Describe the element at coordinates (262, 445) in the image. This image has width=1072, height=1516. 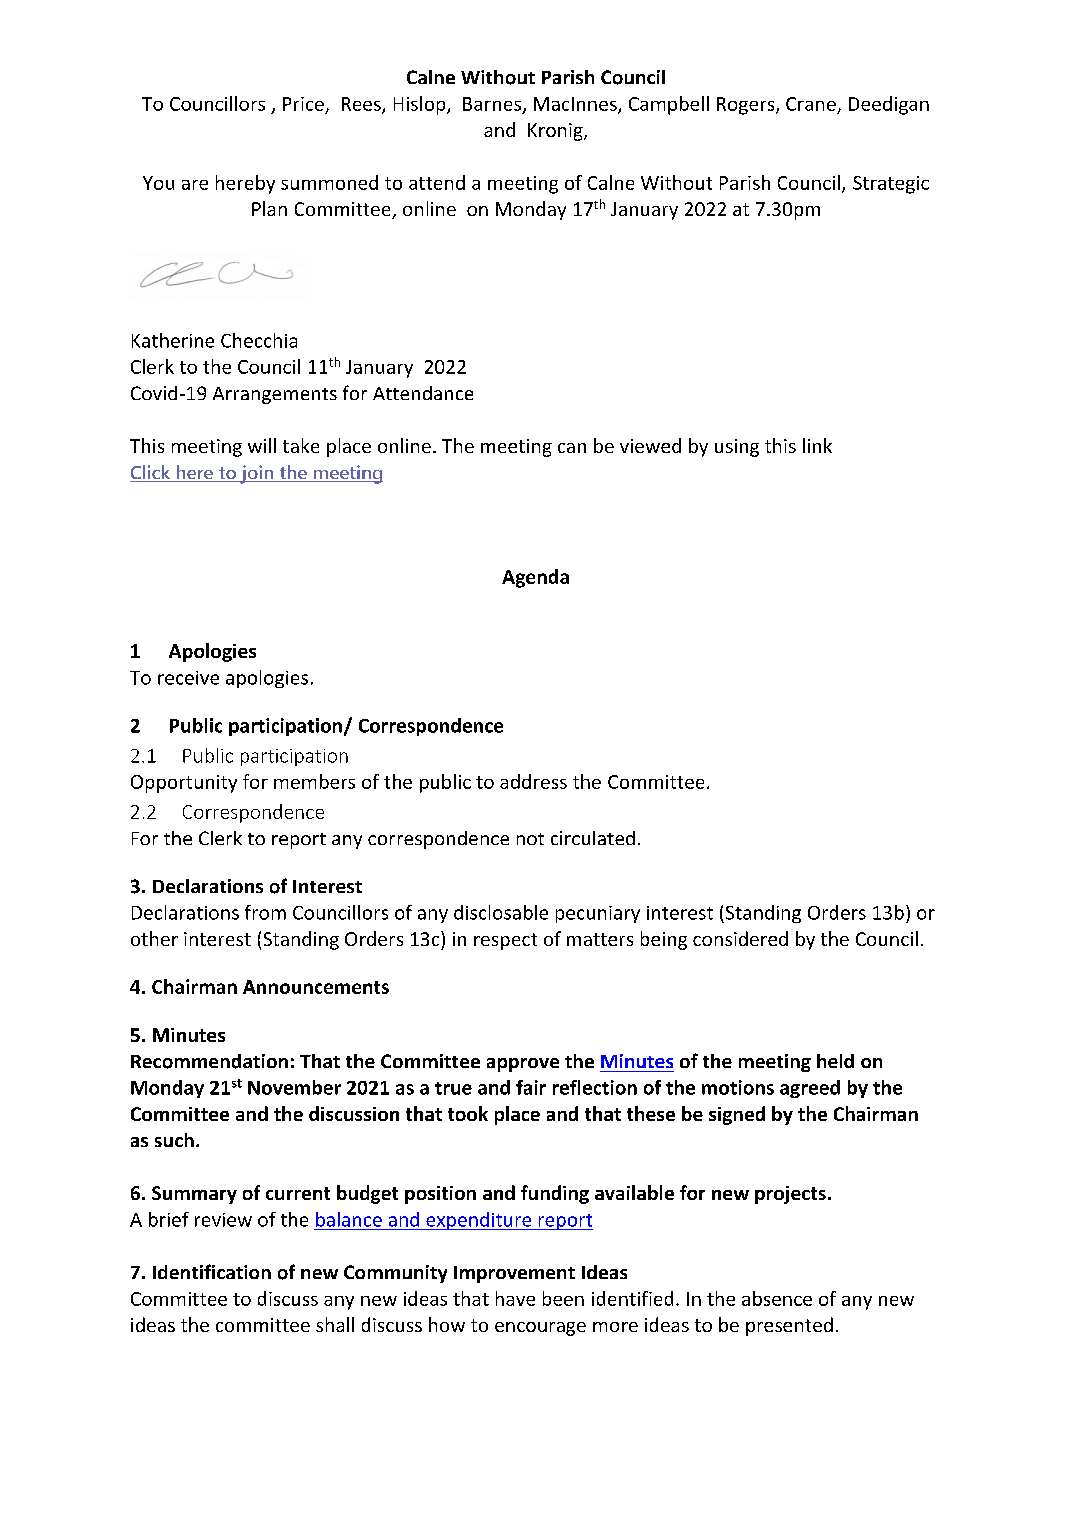
I see `will` at that location.
